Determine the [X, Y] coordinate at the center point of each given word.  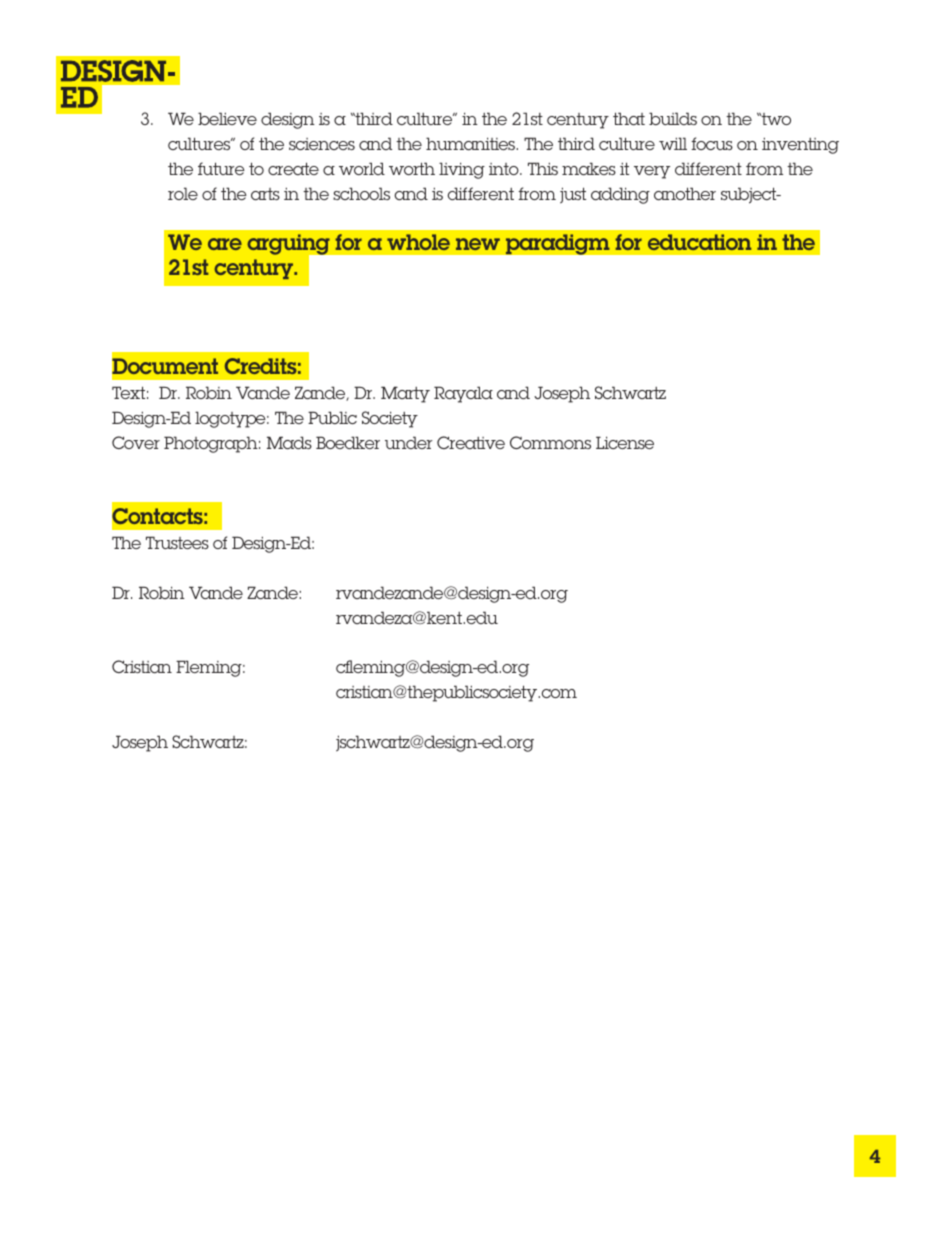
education [699, 242]
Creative [471, 442]
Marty [405, 394]
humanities [471, 143]
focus [712, 143]
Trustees [177, 542]
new [478, 244]
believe [227, 118]
